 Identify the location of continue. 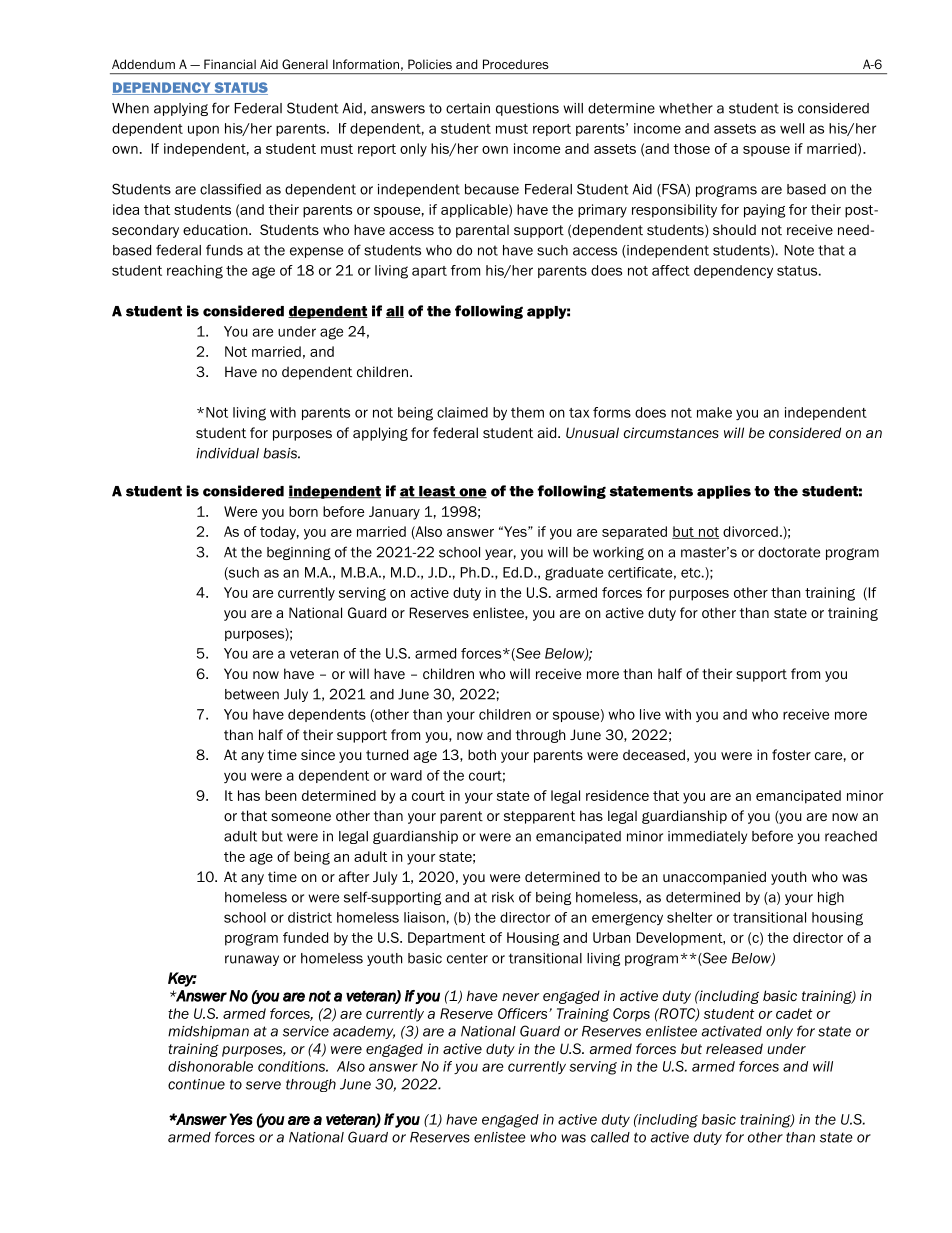
(196, 1084).
